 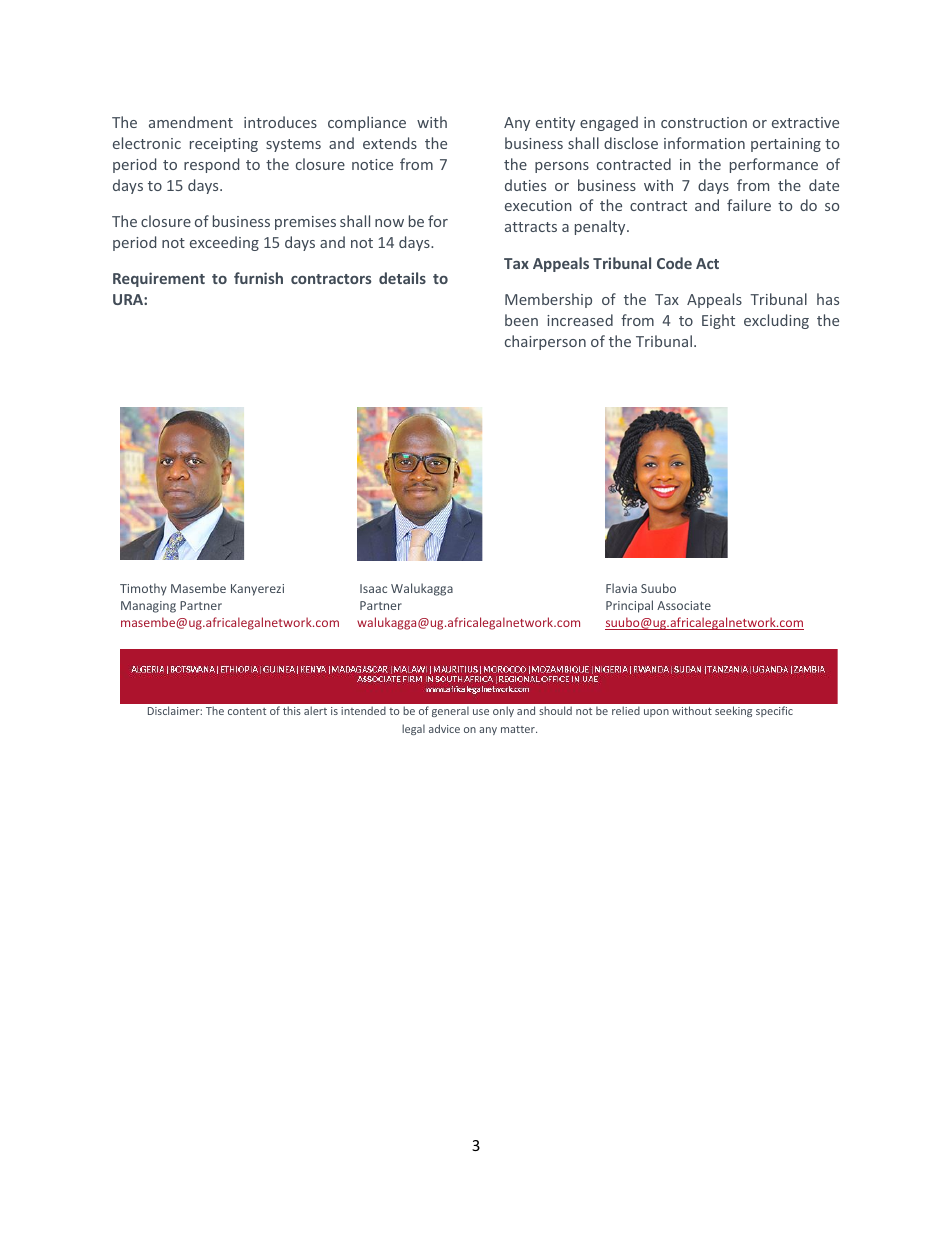 I want to click on chairperson, so click(x=545, y=342).
